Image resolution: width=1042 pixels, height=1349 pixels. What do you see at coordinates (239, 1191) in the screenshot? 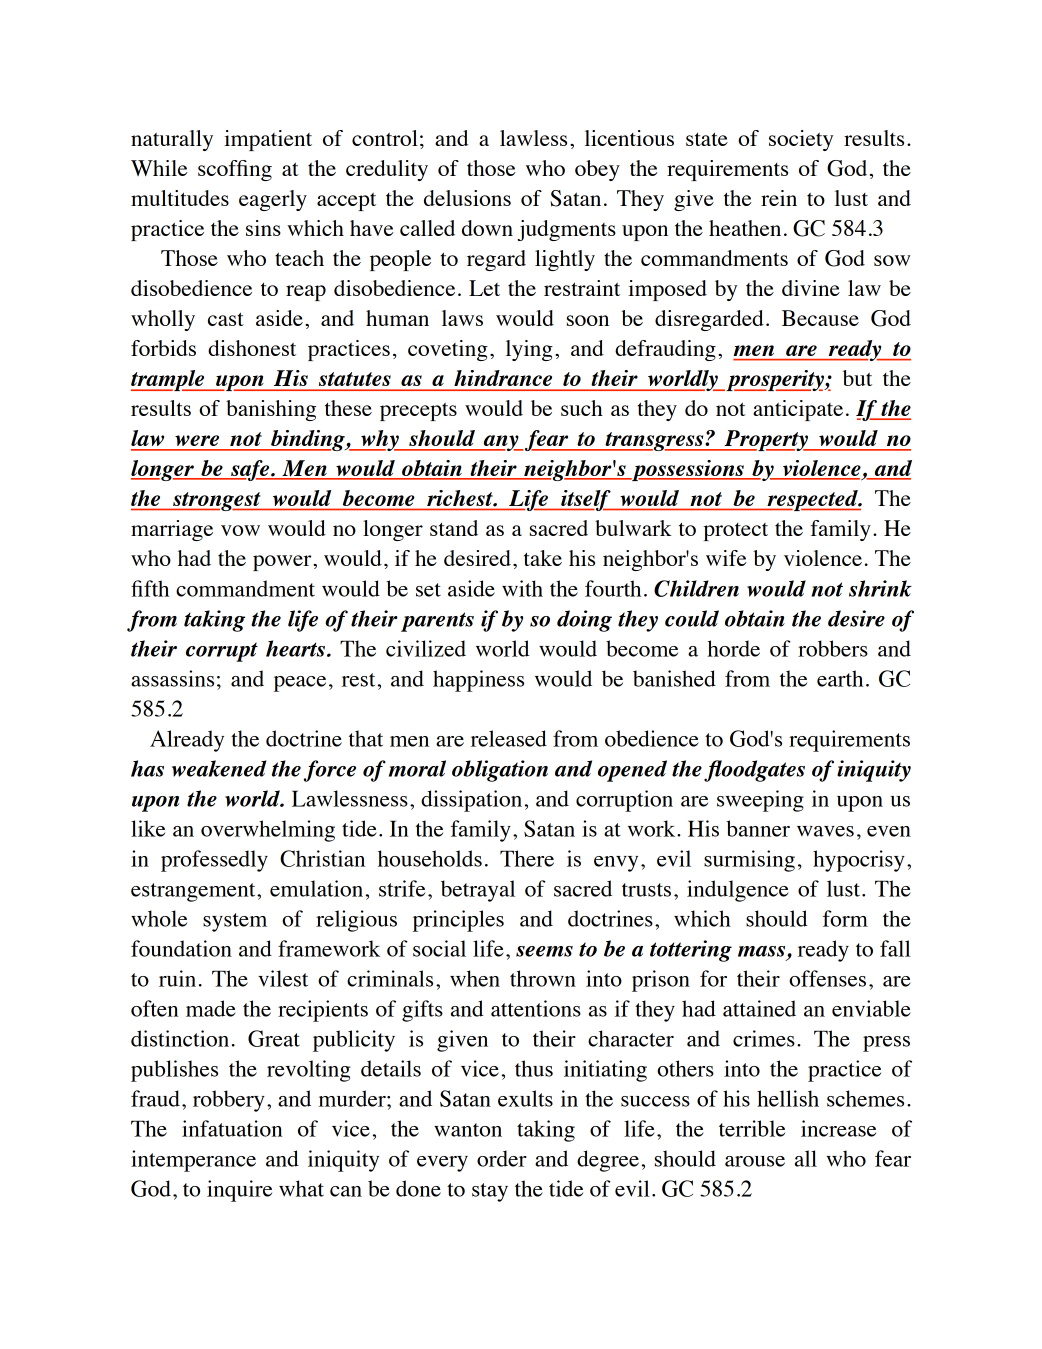
I see `inquire` at bounding box center [239, 1191].
